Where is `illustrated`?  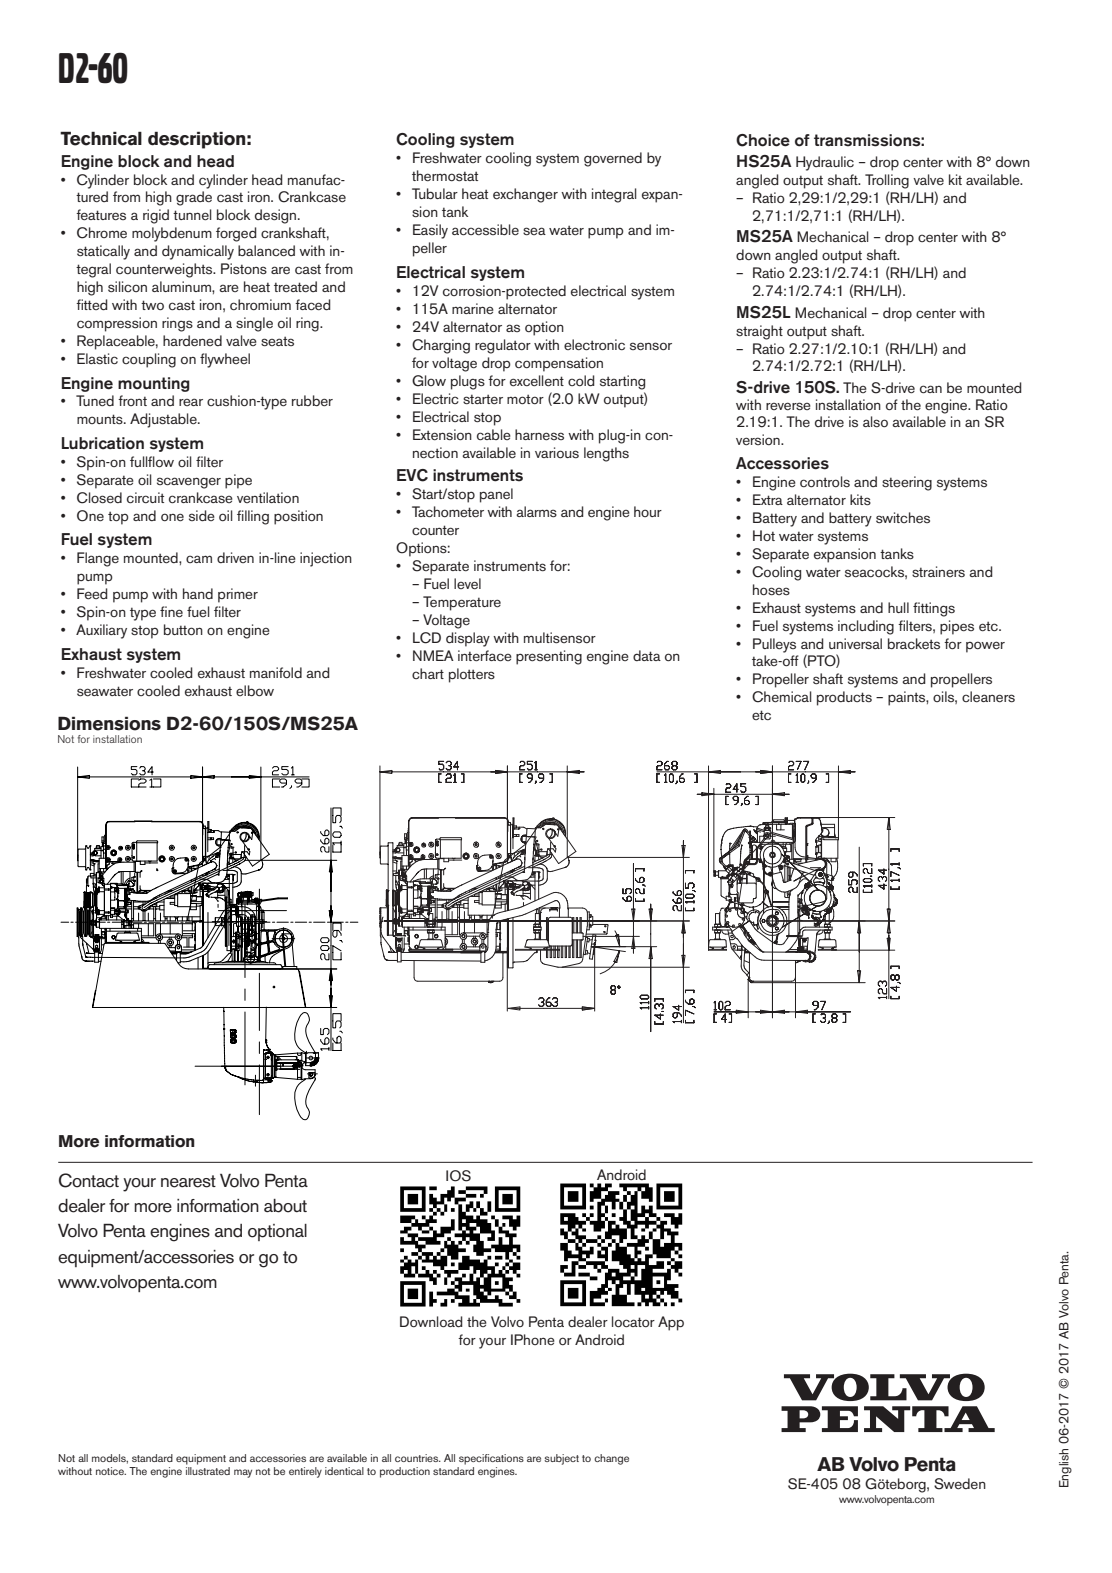 illustrated is located at coordinates (208, 1471).
